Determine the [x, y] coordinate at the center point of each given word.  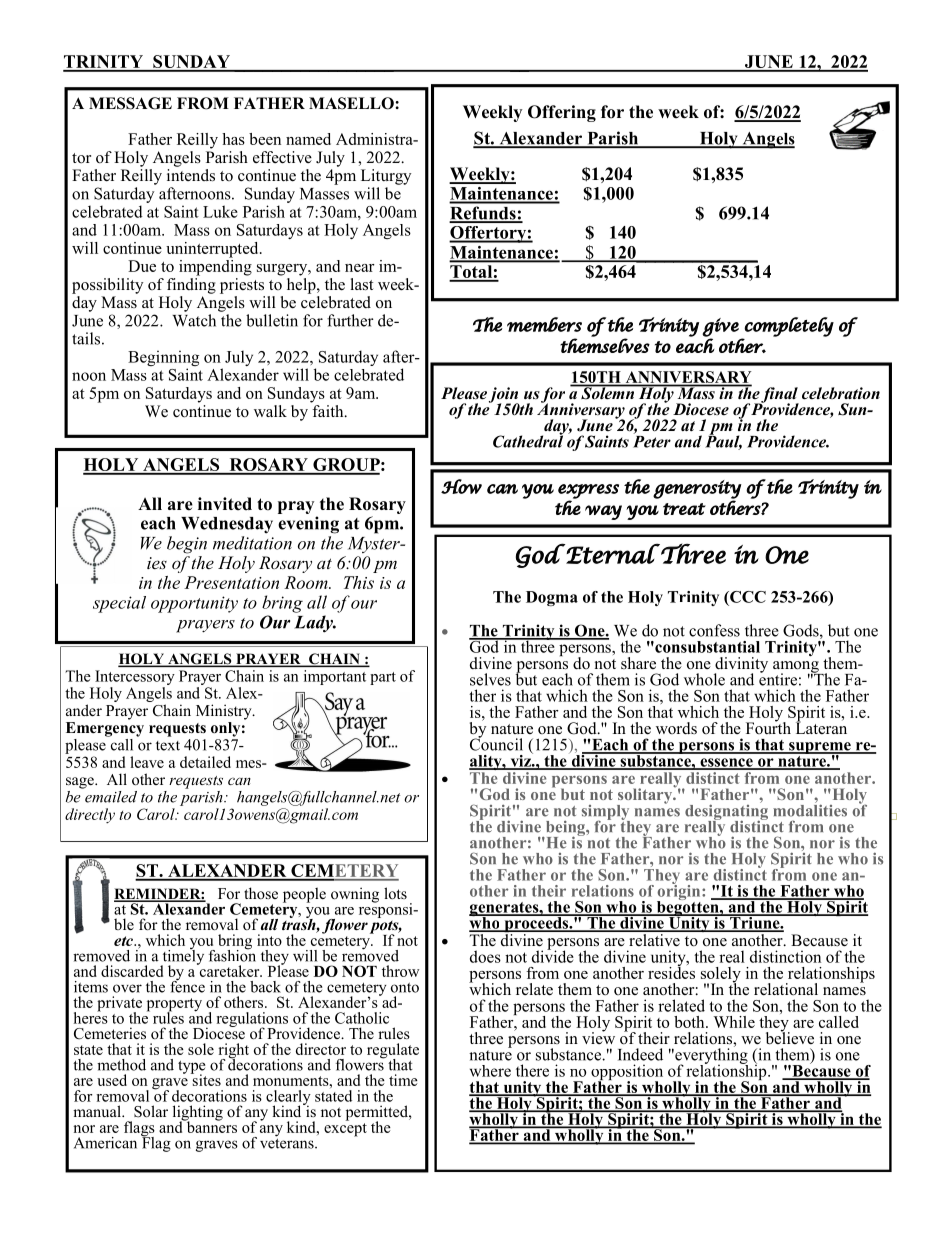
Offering [562, 113]
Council [496, 743]
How [461, 486]
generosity [697, 490]
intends [191, 174]
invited [225, 504]
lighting [198, 1114]
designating [726, 812]
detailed [205, 762]
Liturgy [386, 177]
